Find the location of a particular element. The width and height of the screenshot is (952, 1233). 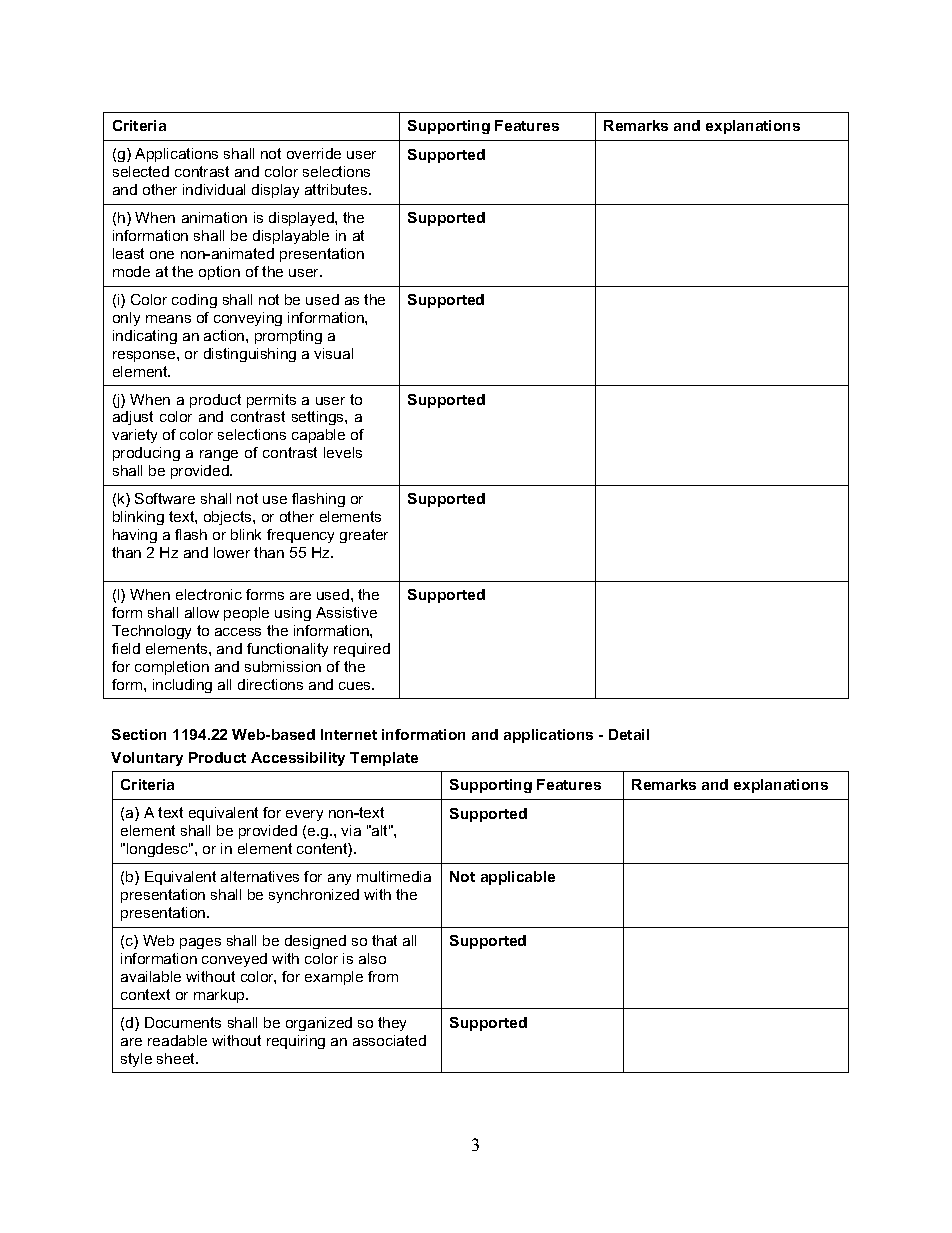

attributes is located at coordinates (337, 189).
